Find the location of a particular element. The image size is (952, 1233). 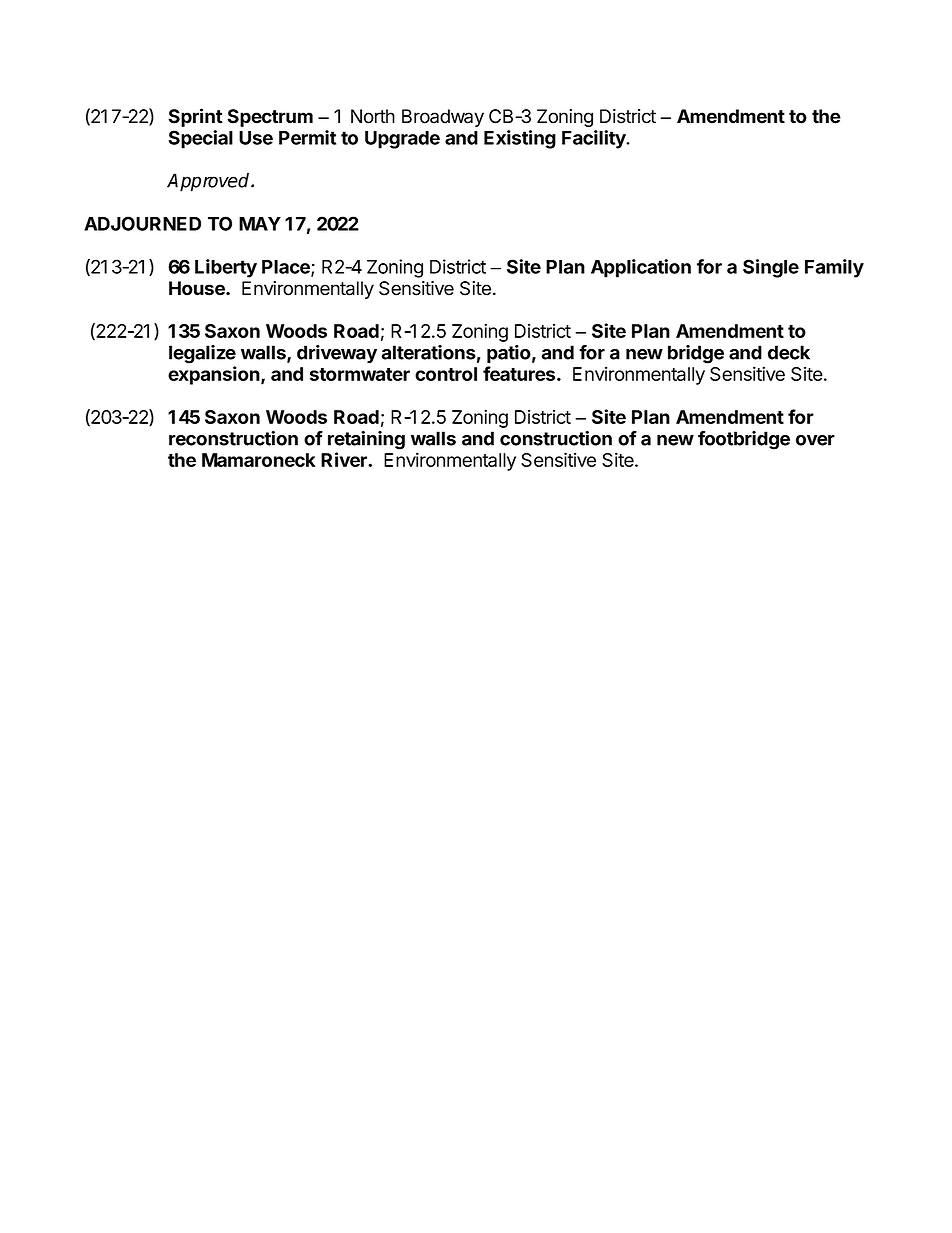

Spectrum is located at coordinates (270, 118).
